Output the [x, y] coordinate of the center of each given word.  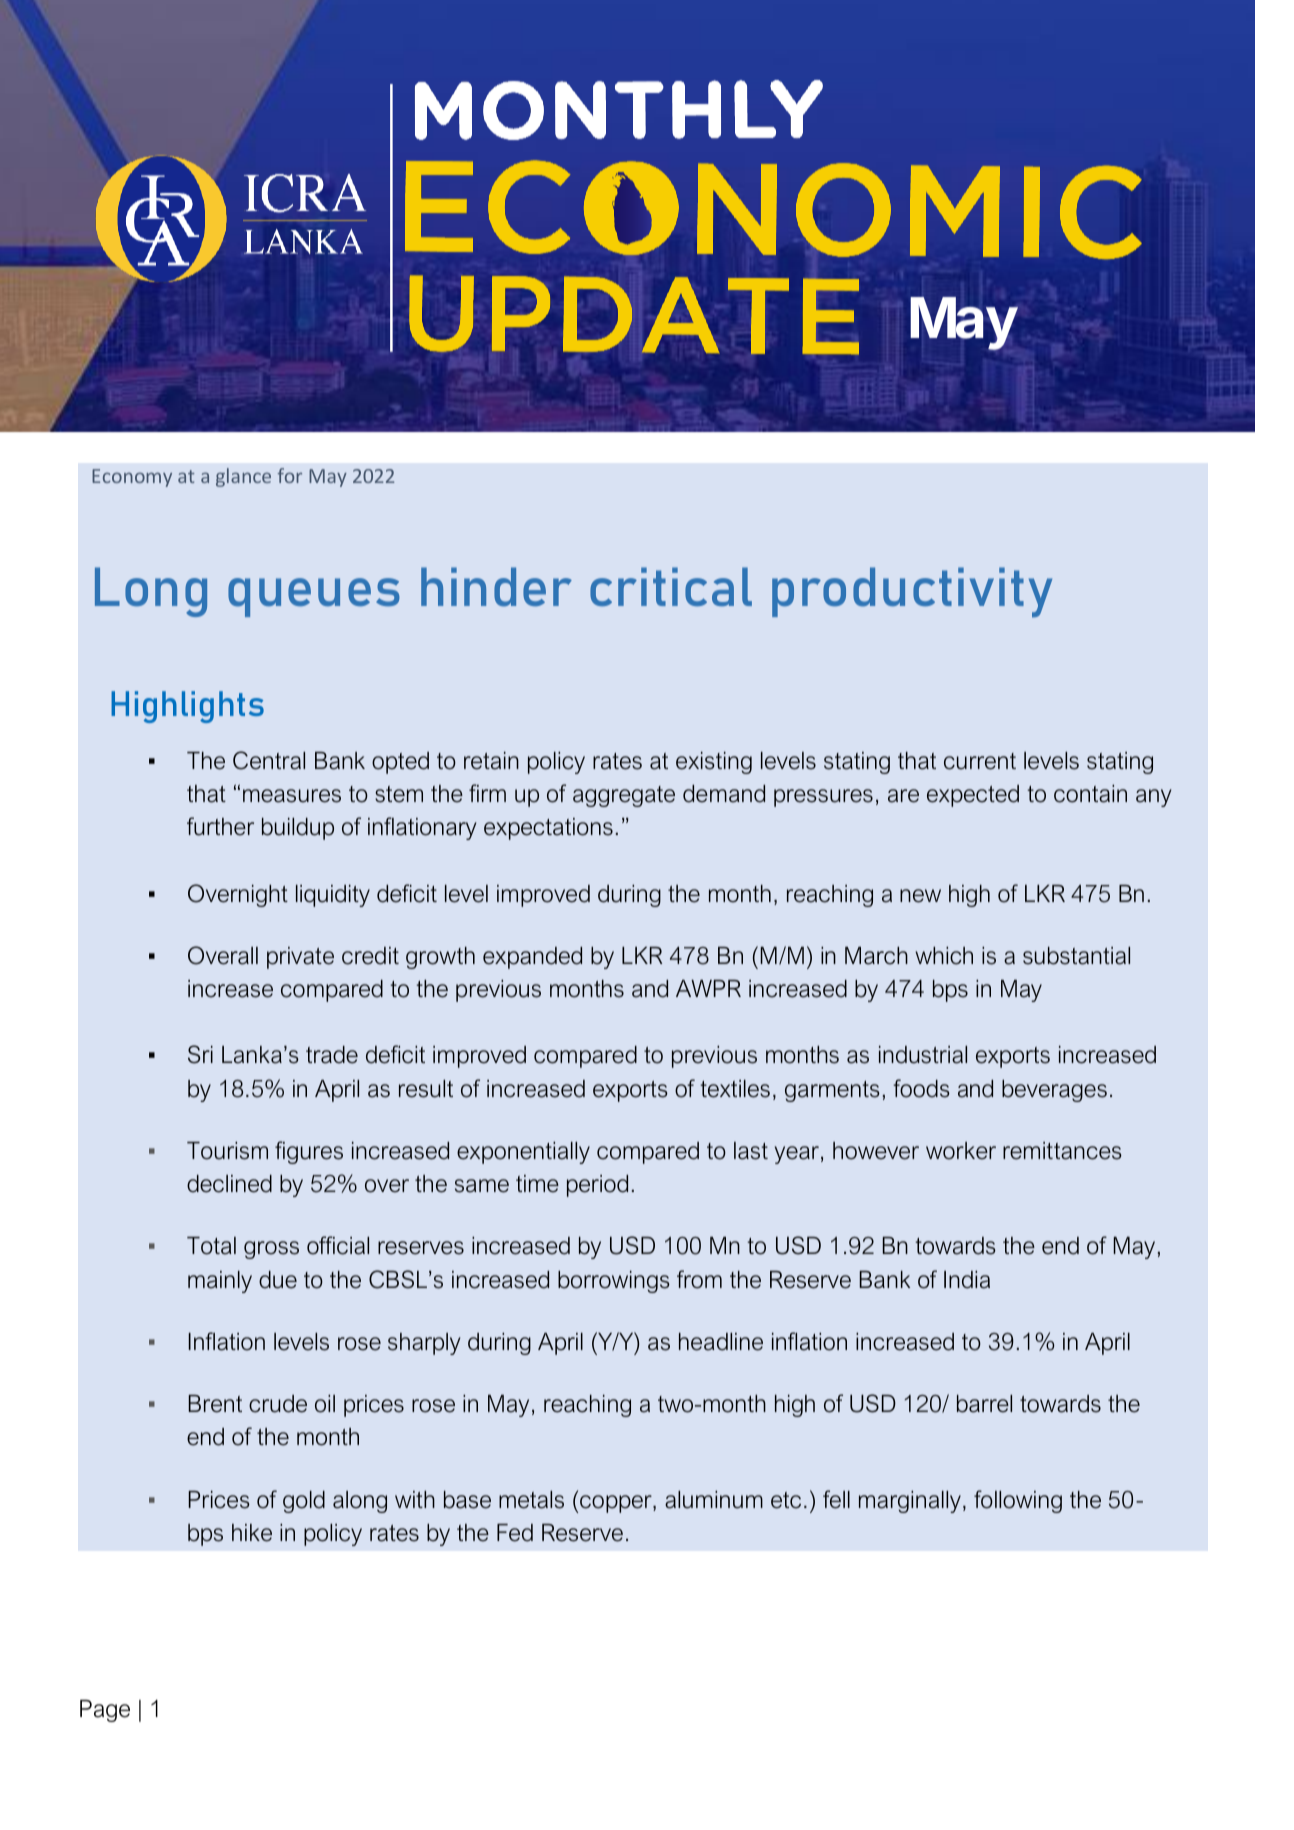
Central [269, 760]
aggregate [624, 796]
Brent [215, 1404]
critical [671, 586]
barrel [984, 1404]
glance [243, 477]
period [597, 1186]
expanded [532, 958]
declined [229, 1184]
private [300, 958]
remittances [1062, 1151]
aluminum [714, 1500]
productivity [912, 592]
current [980, 761]
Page [105, 1711]
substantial [1076, 956]
